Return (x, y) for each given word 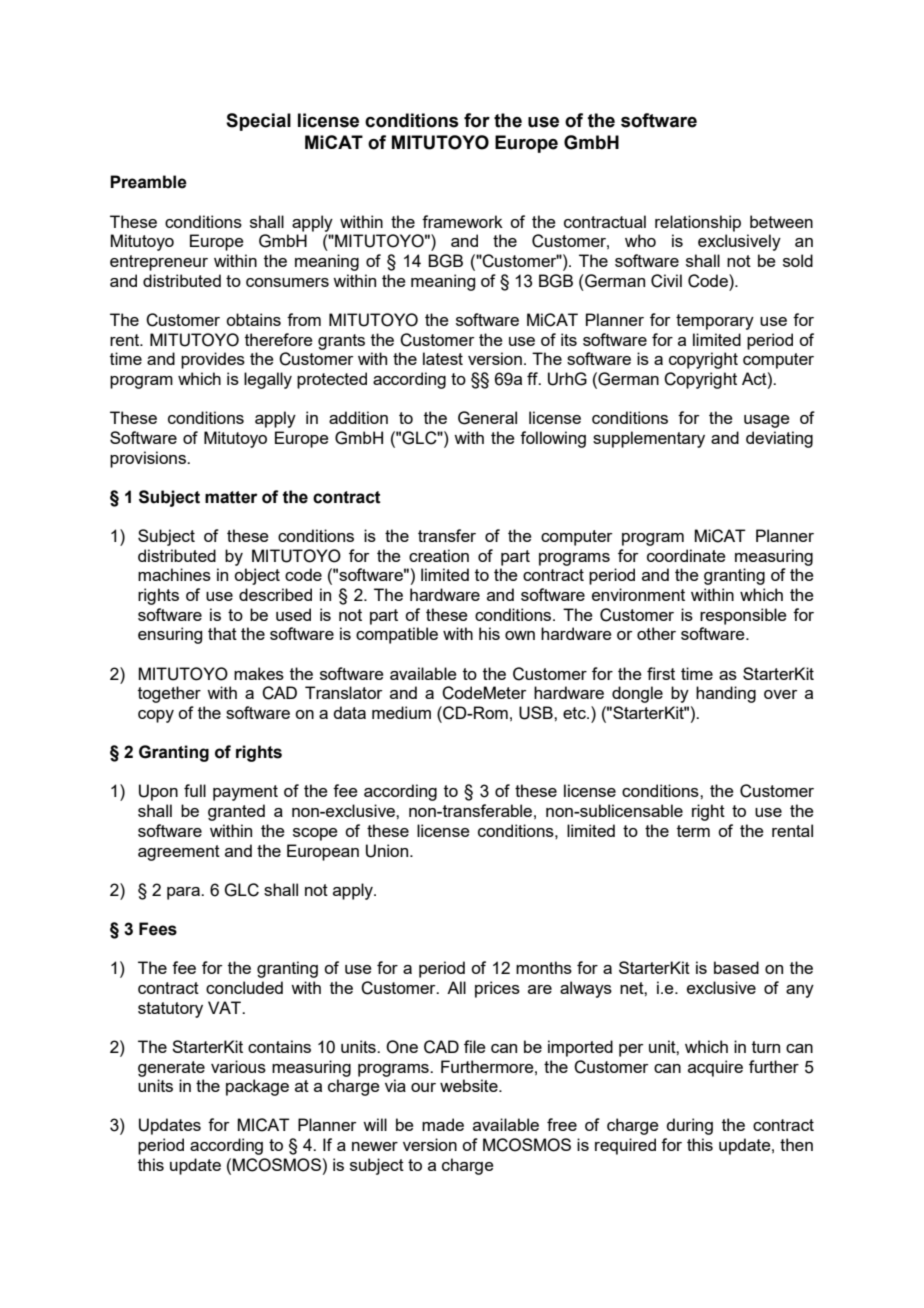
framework (462, 221)
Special (258, 122)
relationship (698, 223)
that (222, 633)
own (520, 635)
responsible (743, 616)
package (257, 1087)
